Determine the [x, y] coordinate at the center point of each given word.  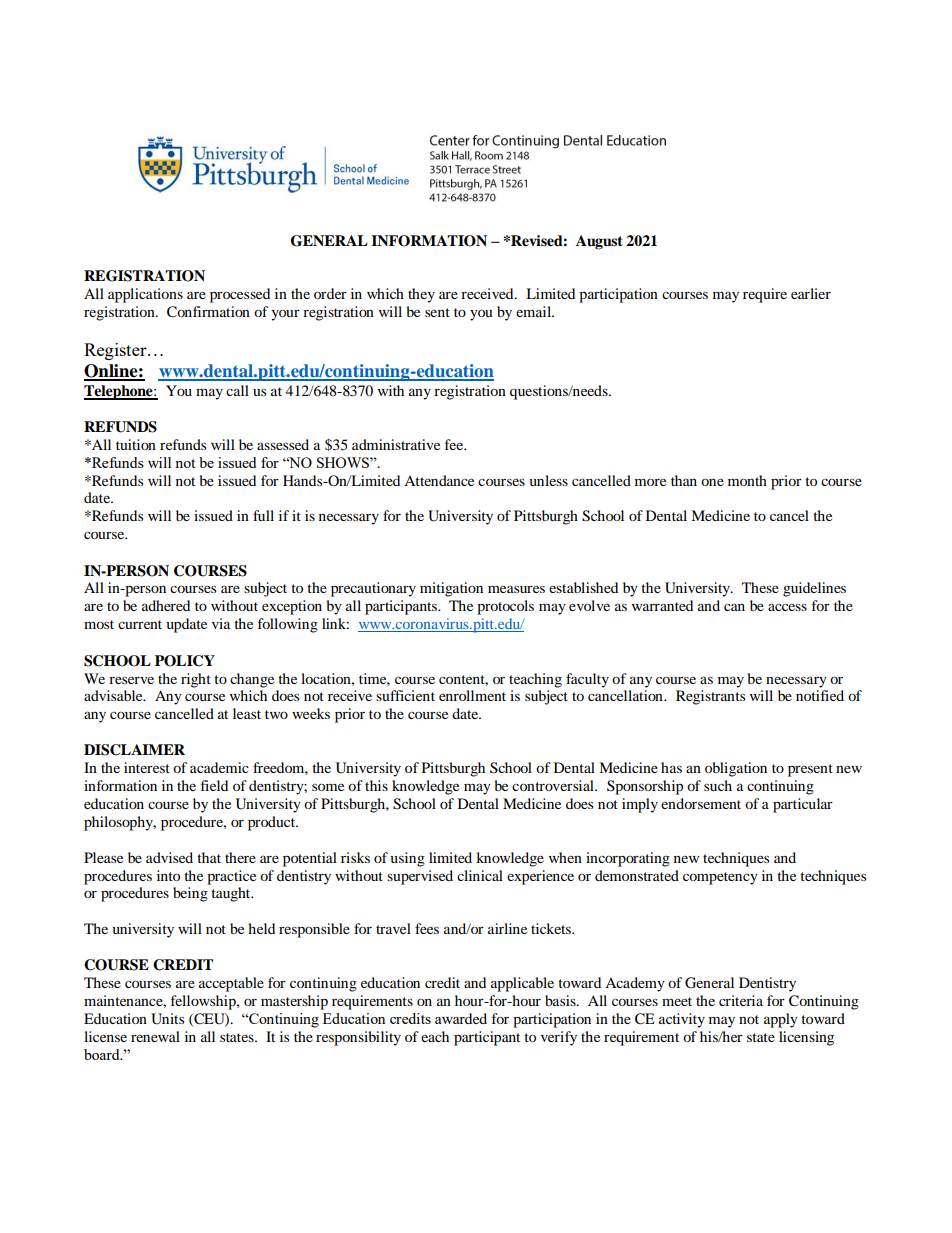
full [263, 515]
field [214, 785]
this [376, 785]
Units [167, 1019]
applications [145, 295]
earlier [811, 293]
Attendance [439, 480]
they [421, 295]
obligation [736, 769]
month [747, 480]
